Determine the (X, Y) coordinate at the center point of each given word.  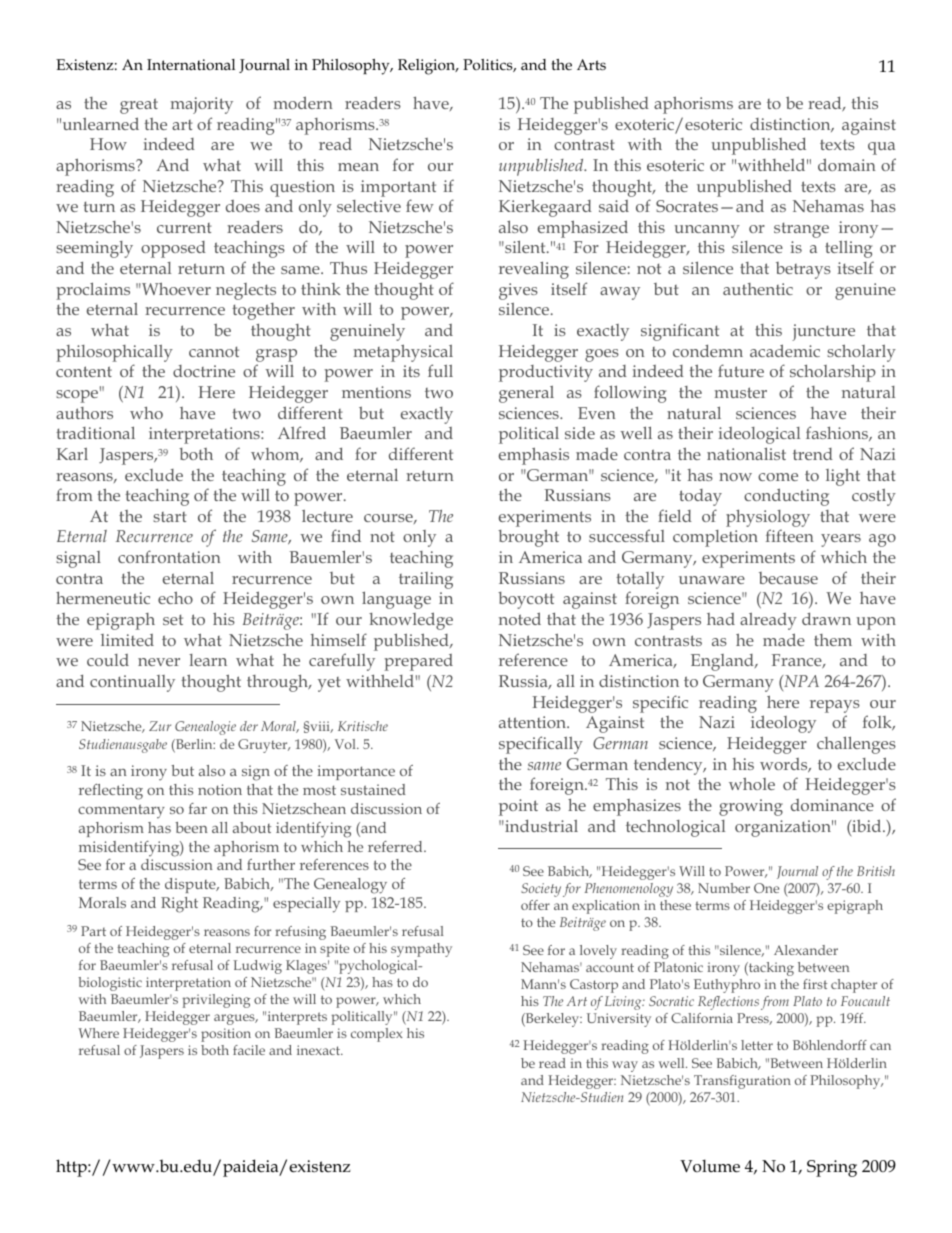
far (198, 808)
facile (249, 1050)
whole (752, 783)
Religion (428, 67)
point (518, 807)
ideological (759, 435)
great (139, 106)
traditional (95, 432)
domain (847, 164)
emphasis (534, 456)
